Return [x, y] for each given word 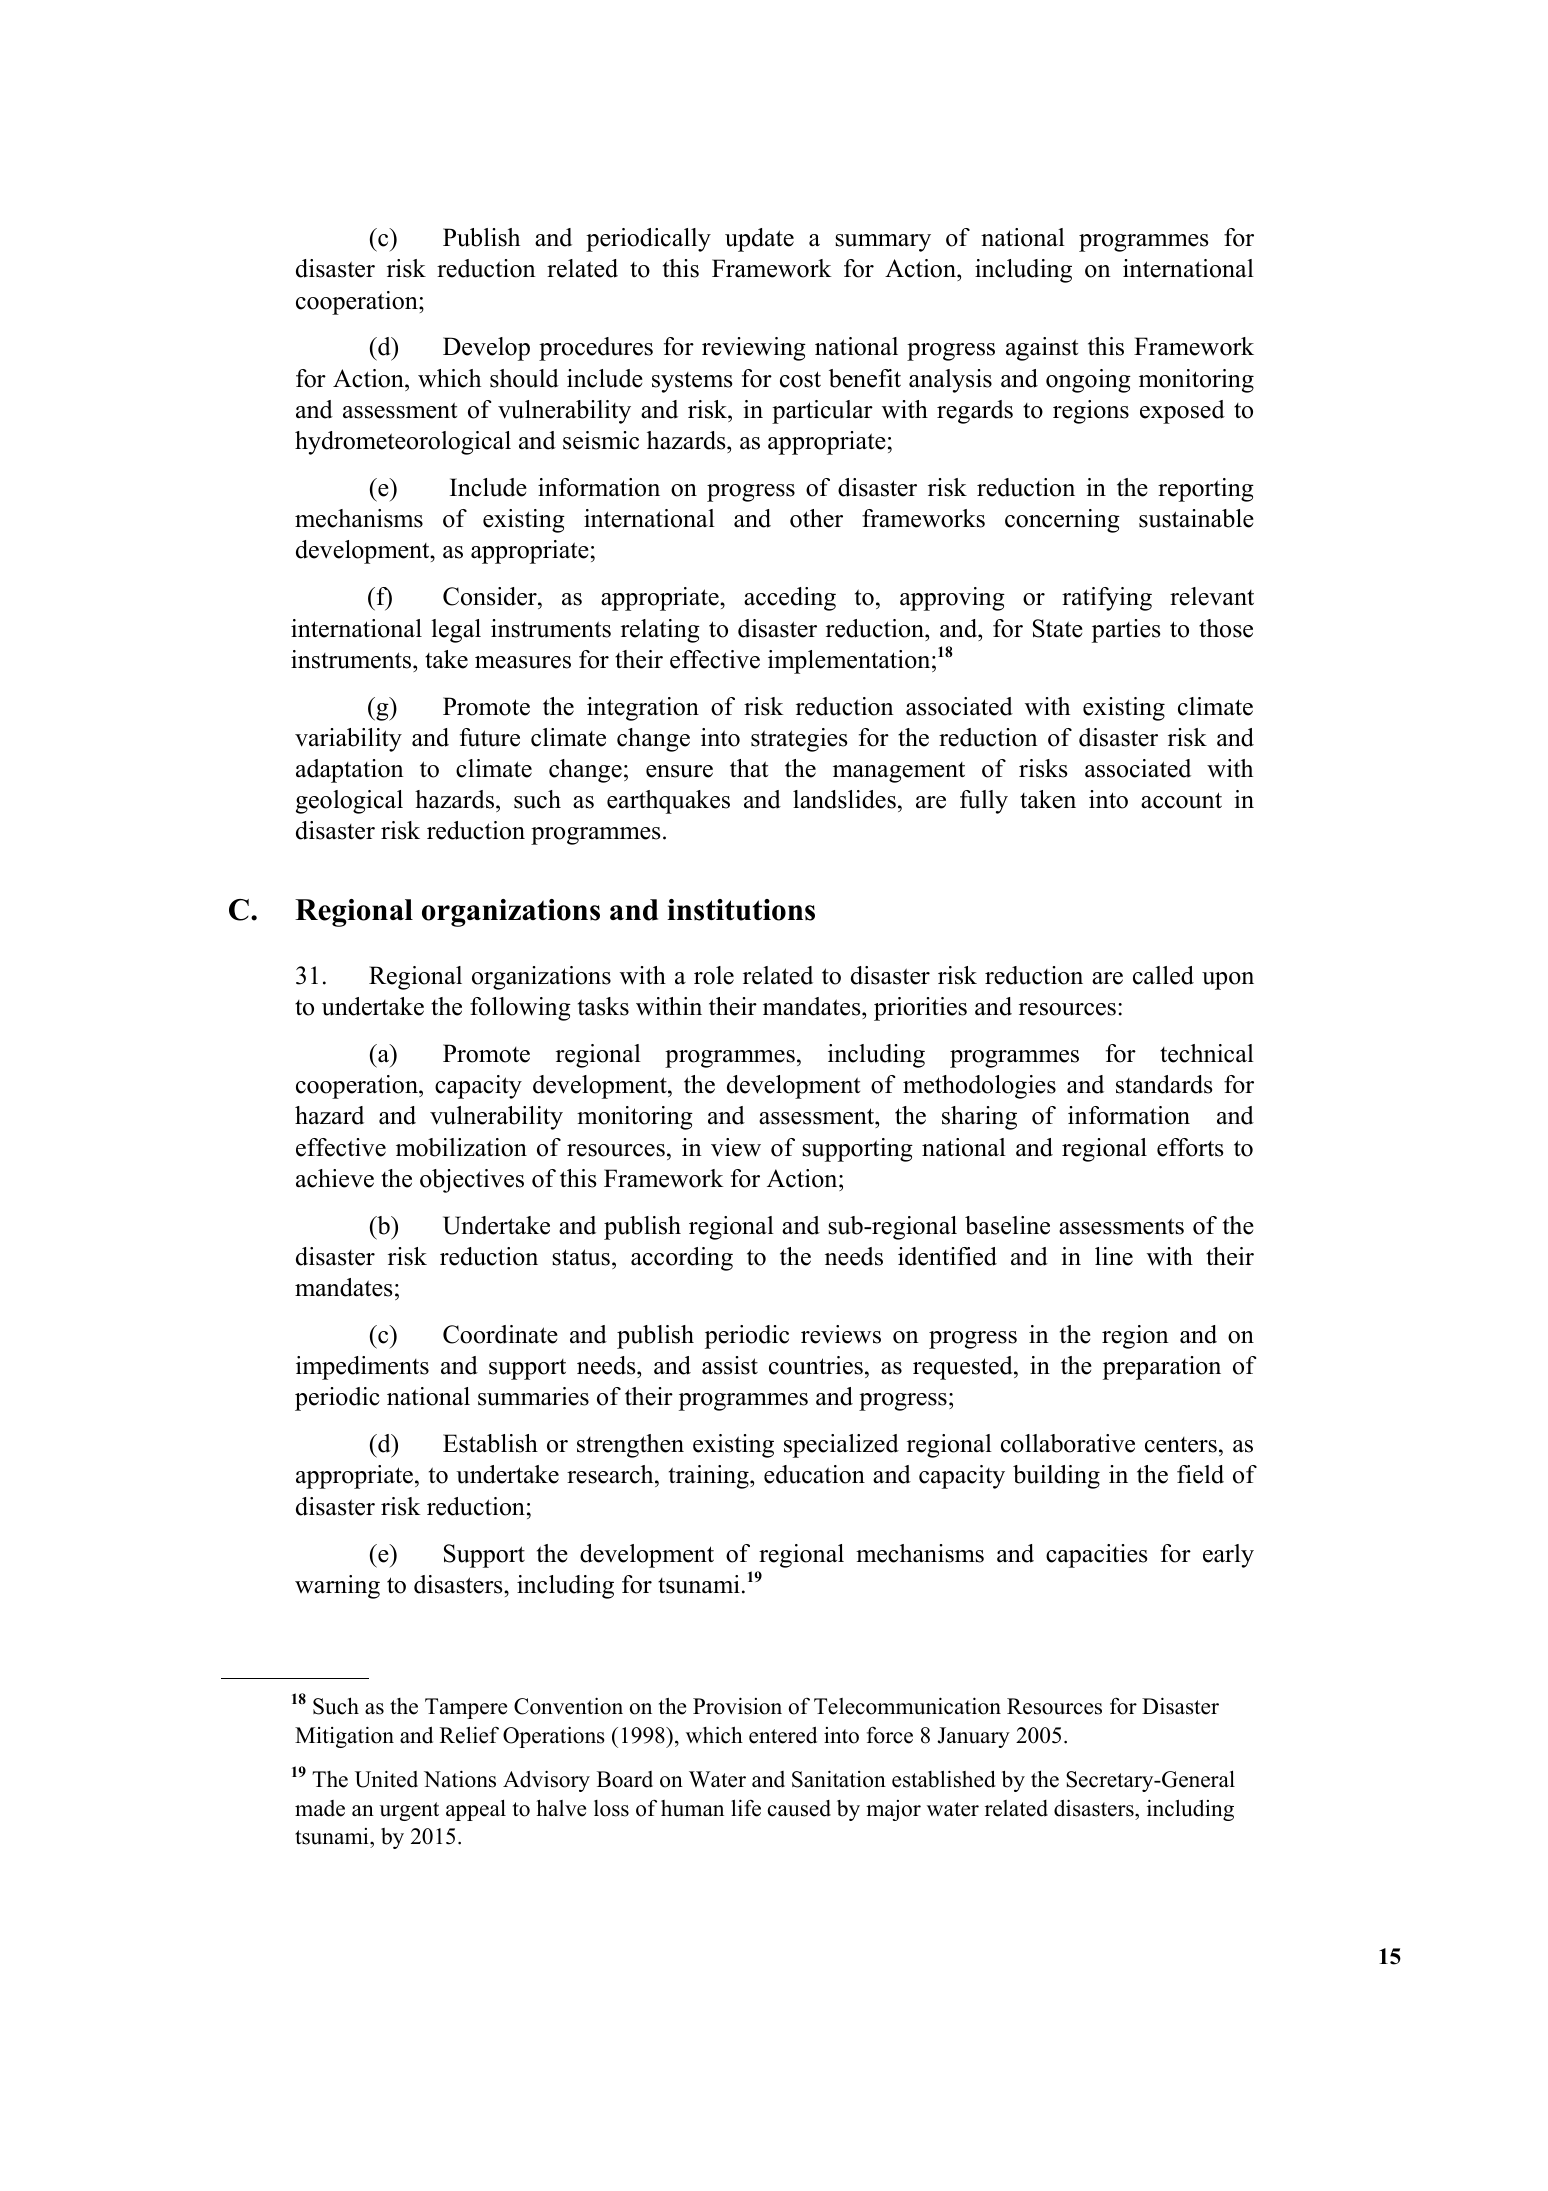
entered [783, 1735]
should [524, 378]
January [973, 1737]
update [759, 240]
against [1042, 349]
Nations [460, 1779]
